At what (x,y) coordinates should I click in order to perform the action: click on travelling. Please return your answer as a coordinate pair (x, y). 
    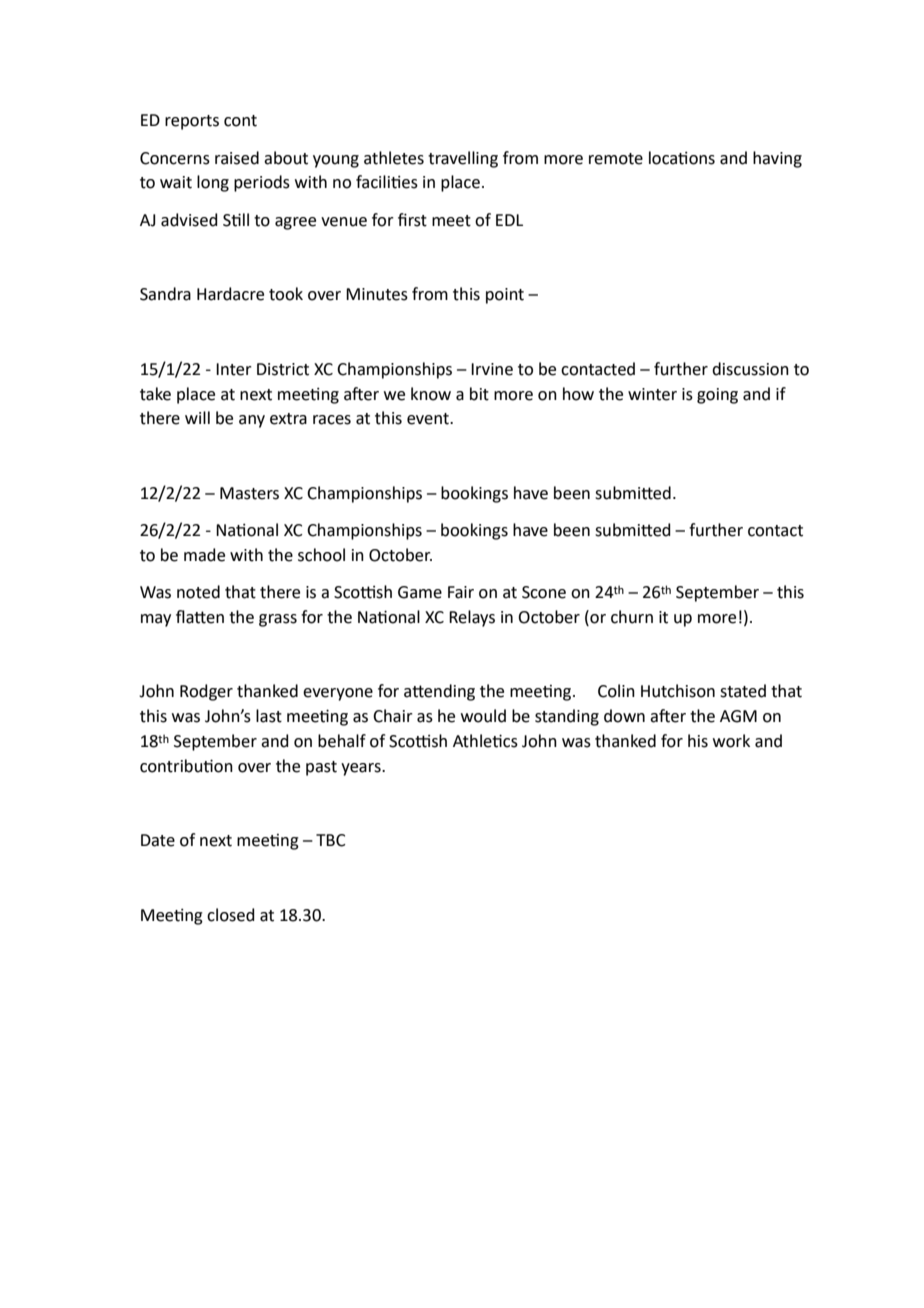
    Looking at the image, I should click on (463, 159).
